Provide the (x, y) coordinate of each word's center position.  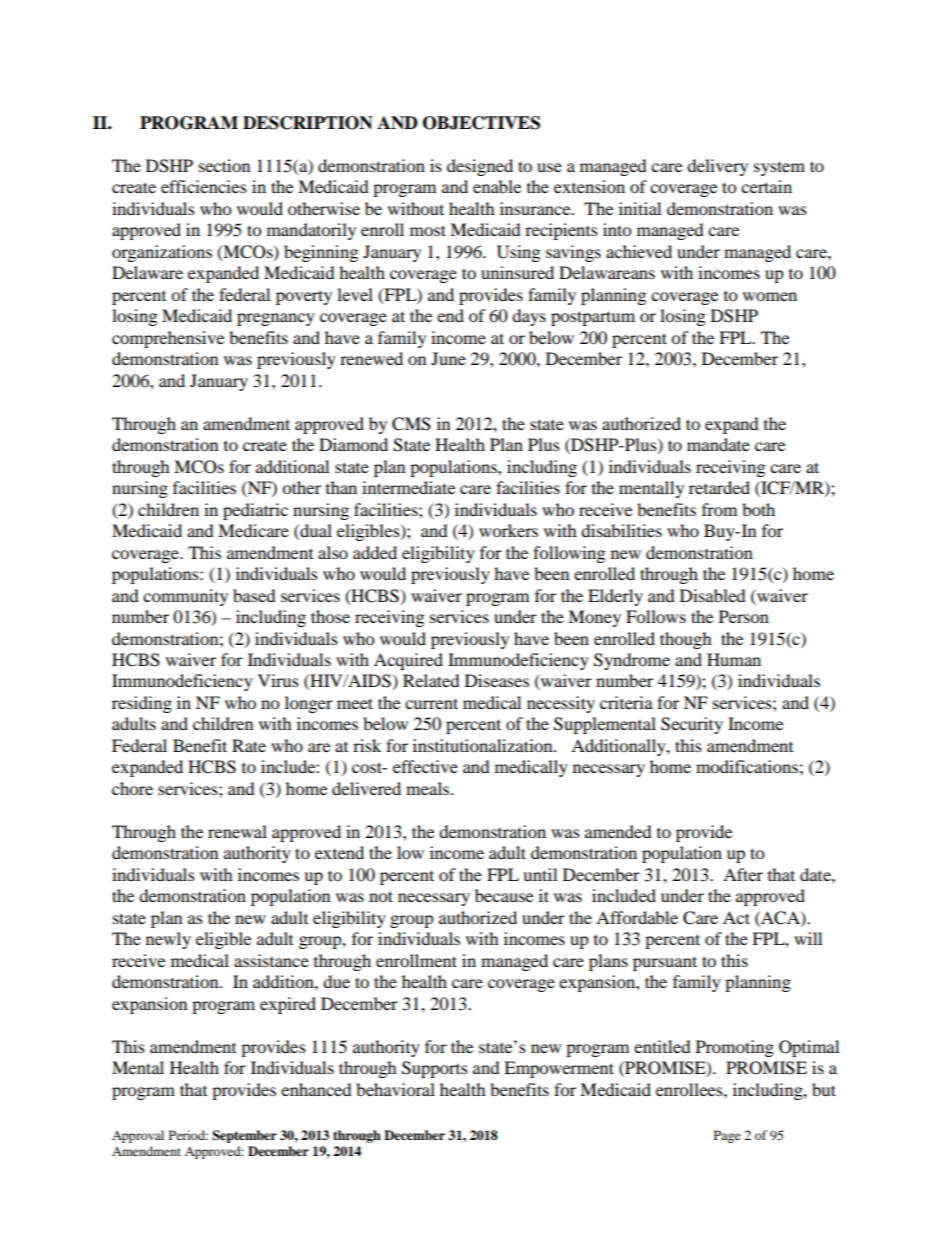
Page (727, 1136)
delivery (717, 167)
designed (480, 167)
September (244, 1136)
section (224, 165)
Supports (435, 1069)
